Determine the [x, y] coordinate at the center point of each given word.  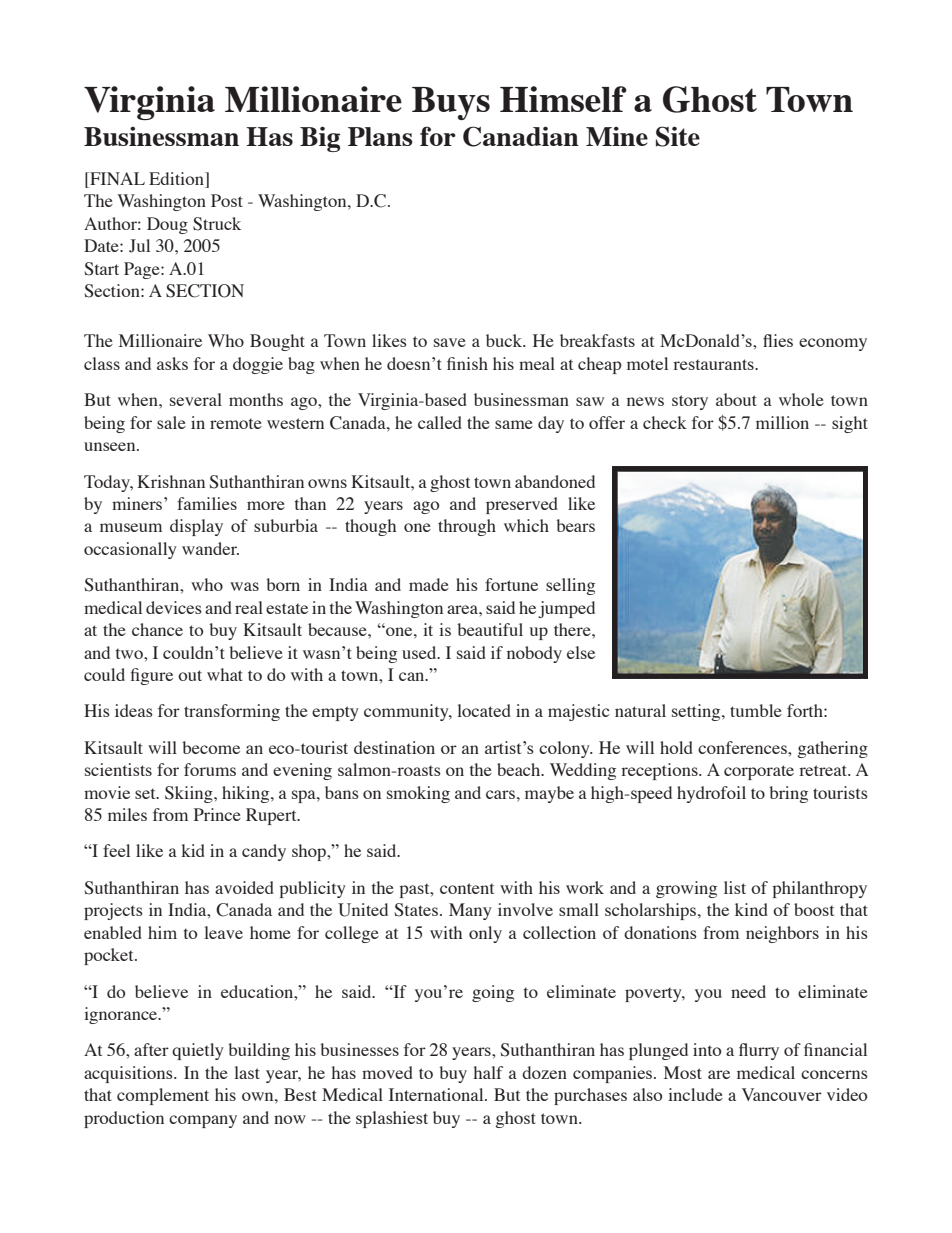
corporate [759, 772]
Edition [177, 180]
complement [163, 1096]
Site [678, 136]
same [514, 424]
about [736, 399]
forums [210, 769]
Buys [451, 103]
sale [171, 422]
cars [500, 794]
